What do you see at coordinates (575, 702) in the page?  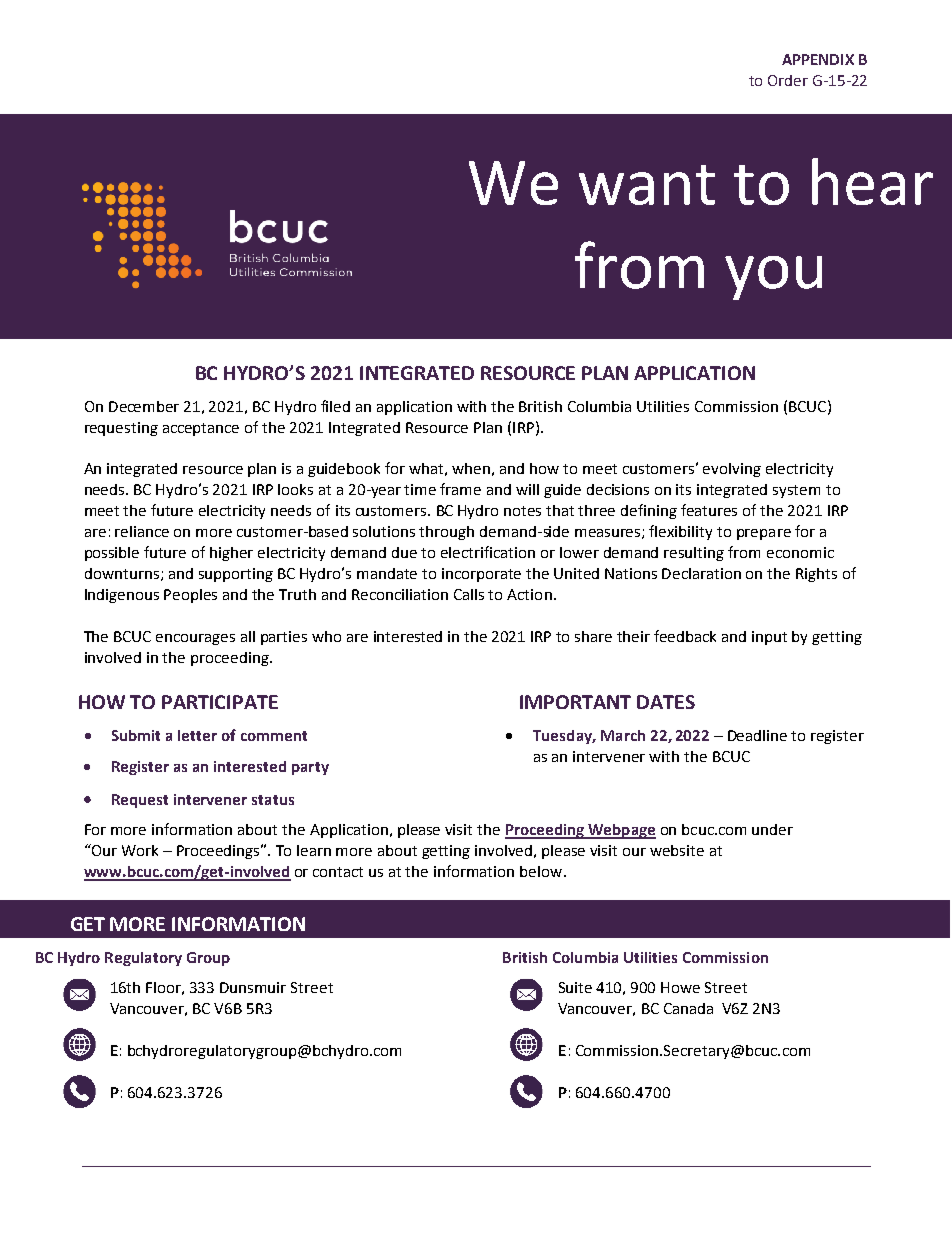 I see `IMPORTANT` at bounding box center [575, 702].
